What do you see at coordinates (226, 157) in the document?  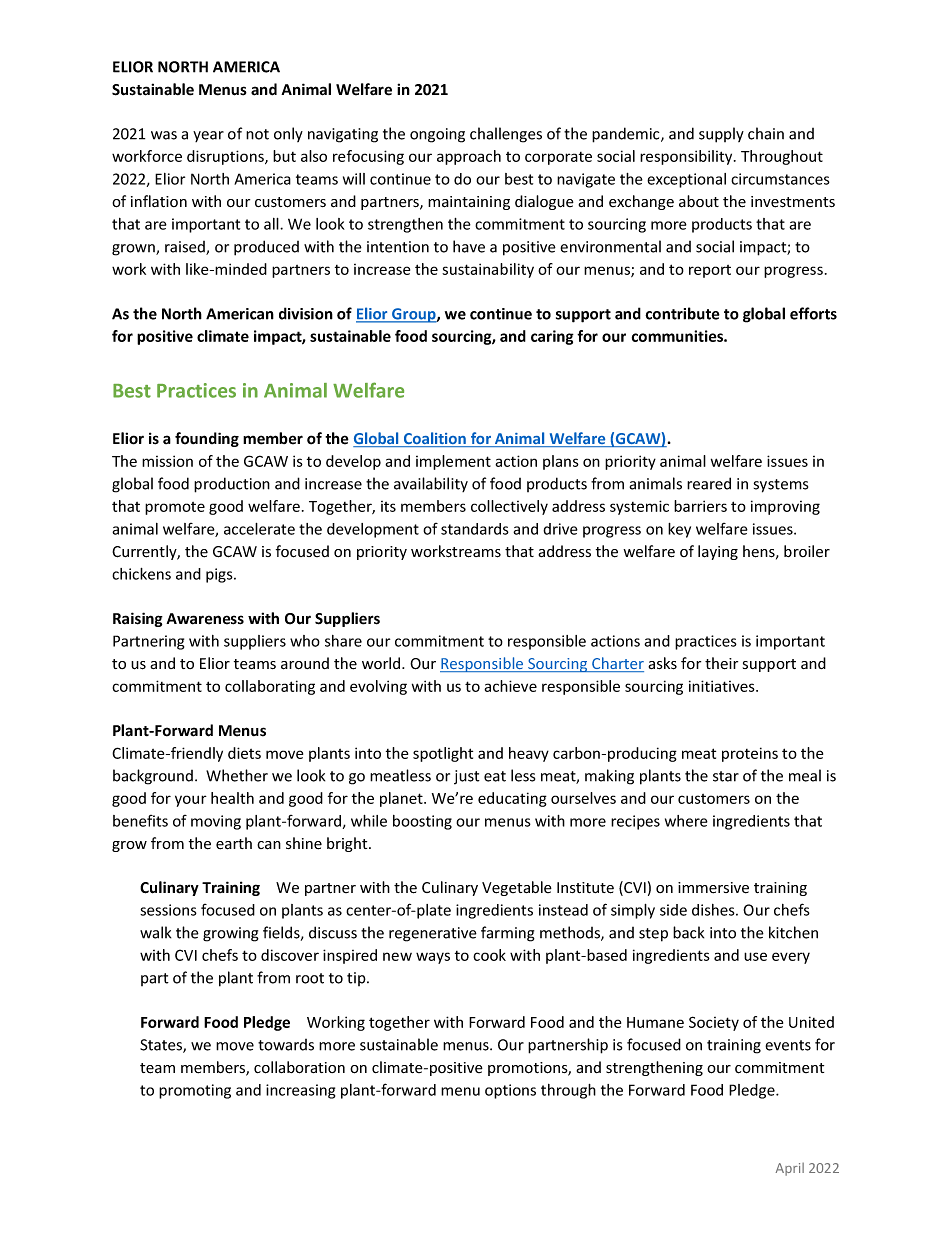 I see `disruptions` at bounding box center [226, 157].
